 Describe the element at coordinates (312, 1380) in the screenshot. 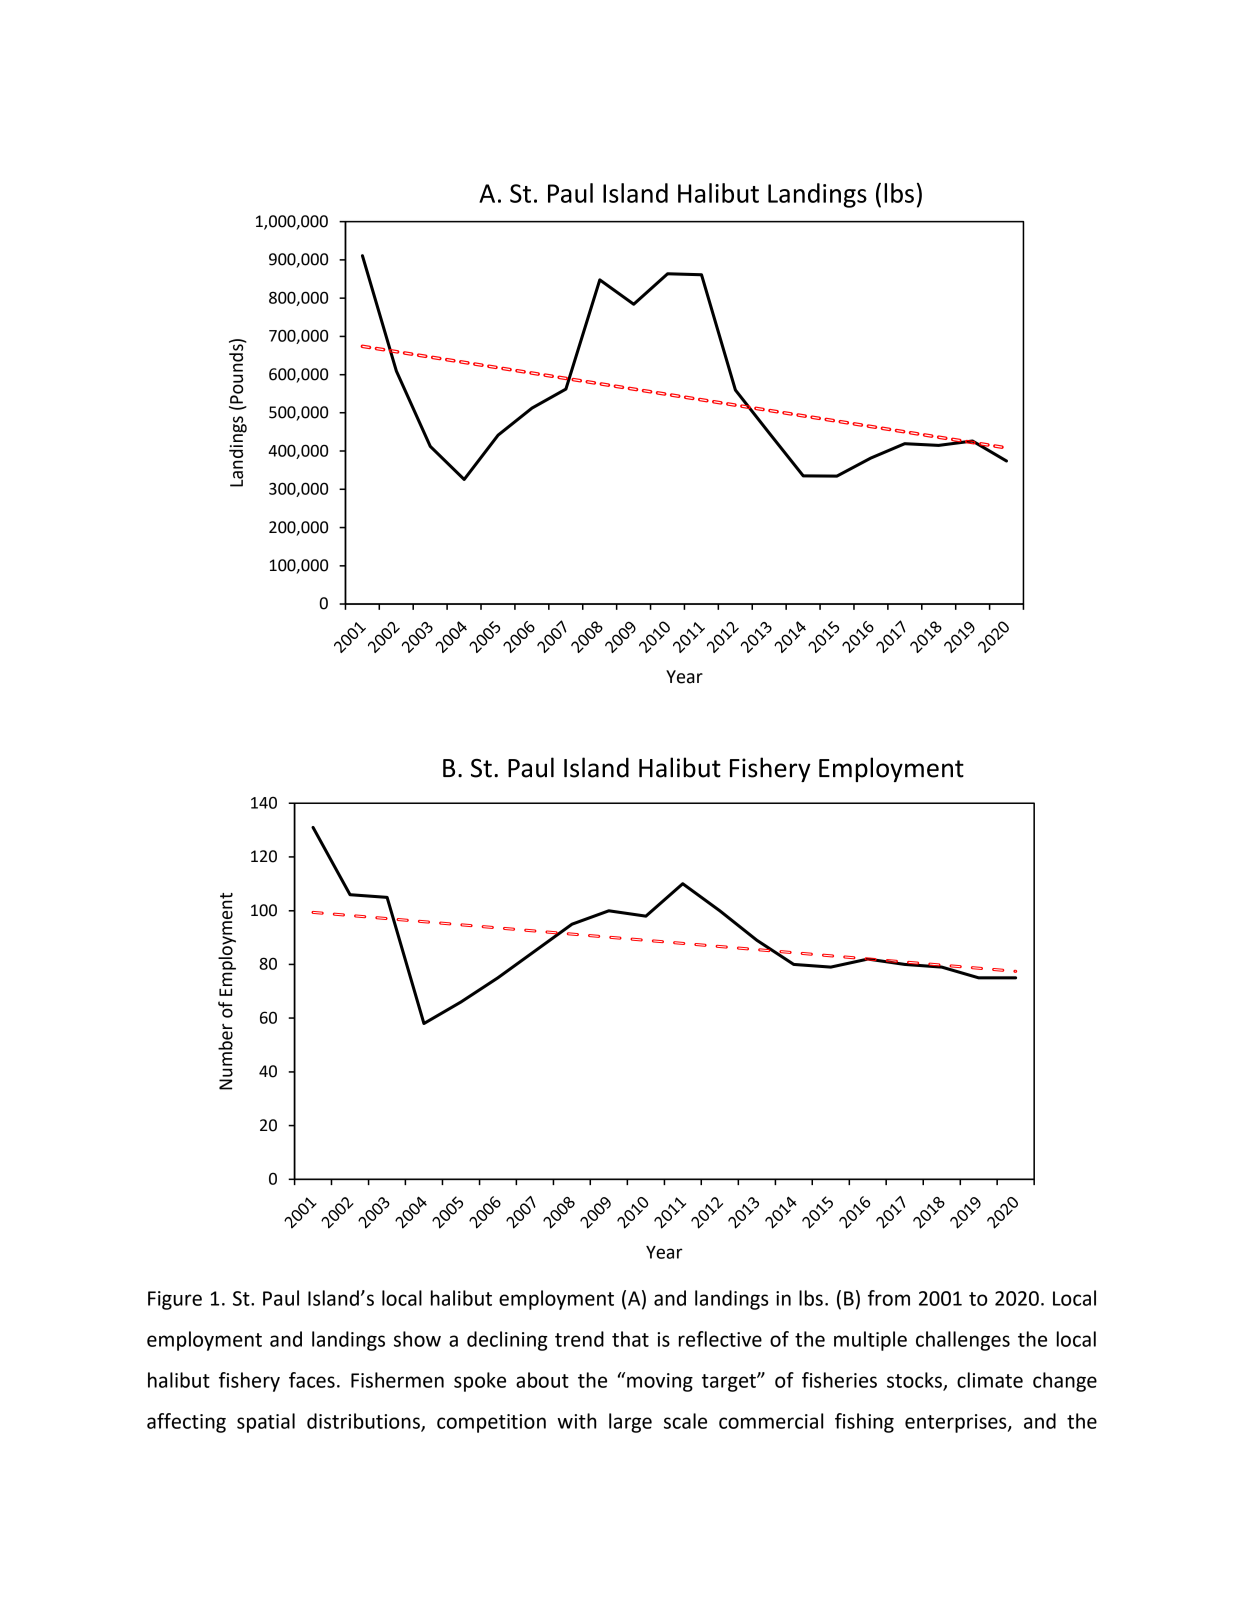

I see `faces` at that location.
